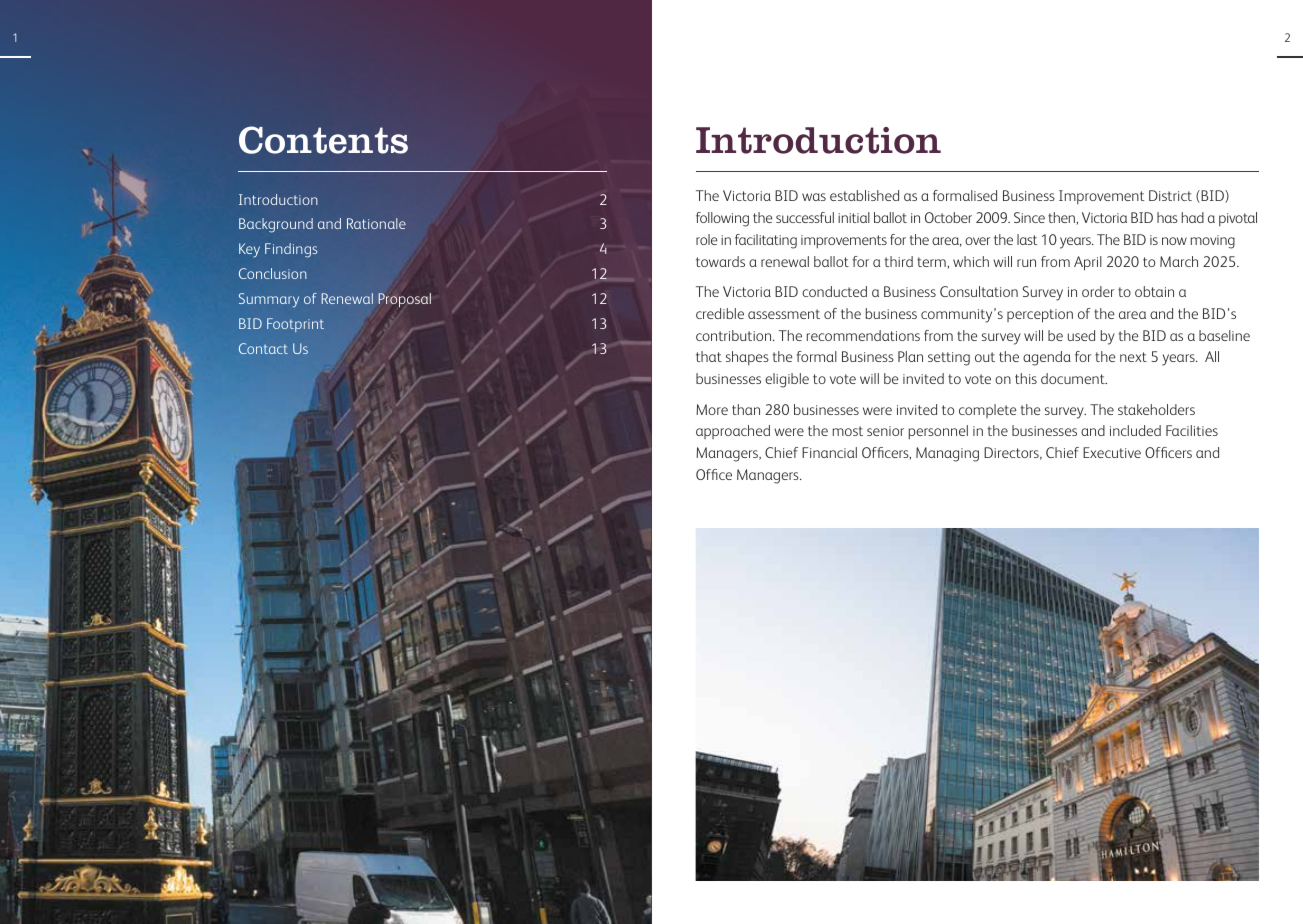  What do you see at coordinates (787, 380) in the image?
I see `eligible` at bounding box center [787, 380].
